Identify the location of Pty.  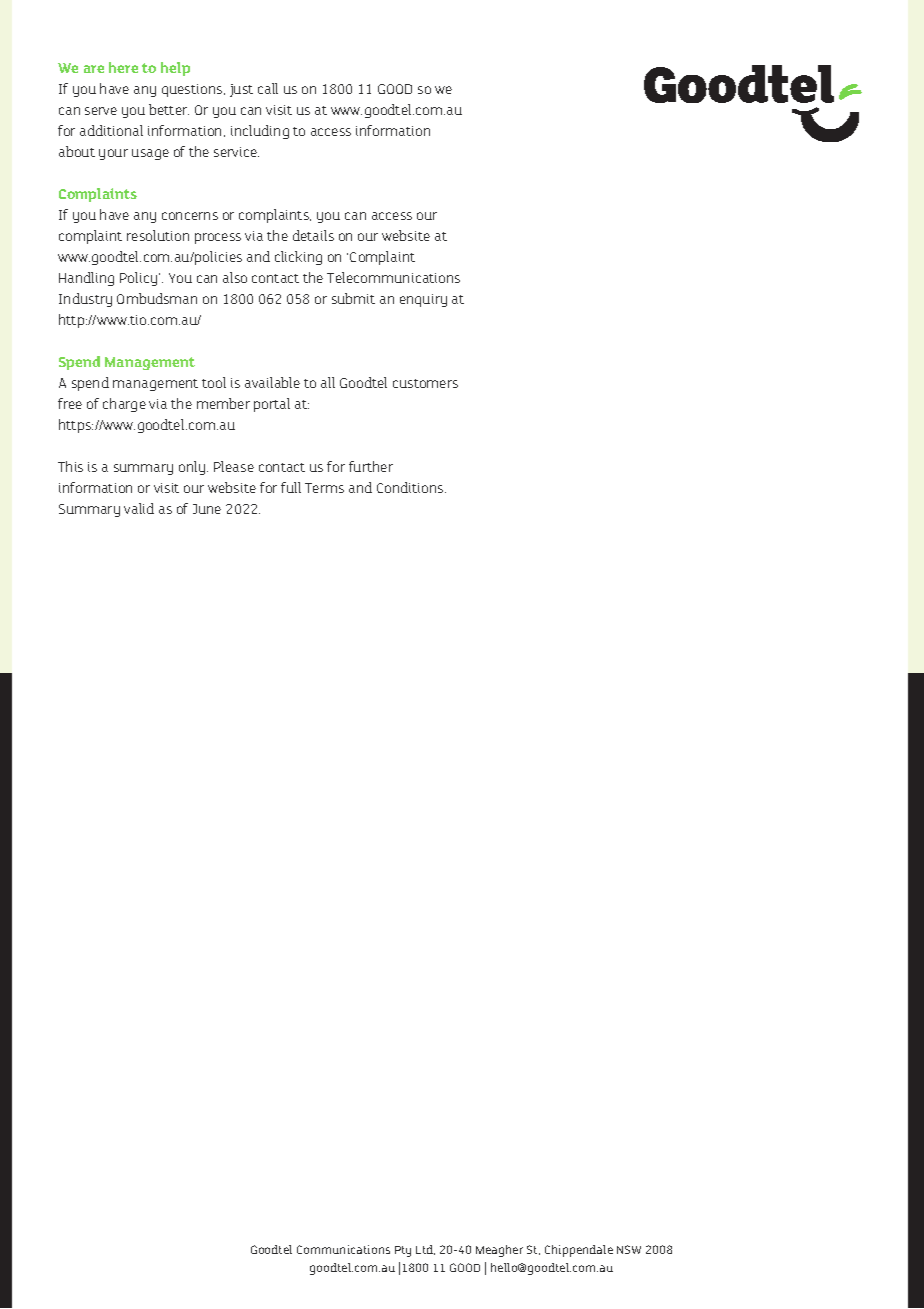
(403, 1251).
